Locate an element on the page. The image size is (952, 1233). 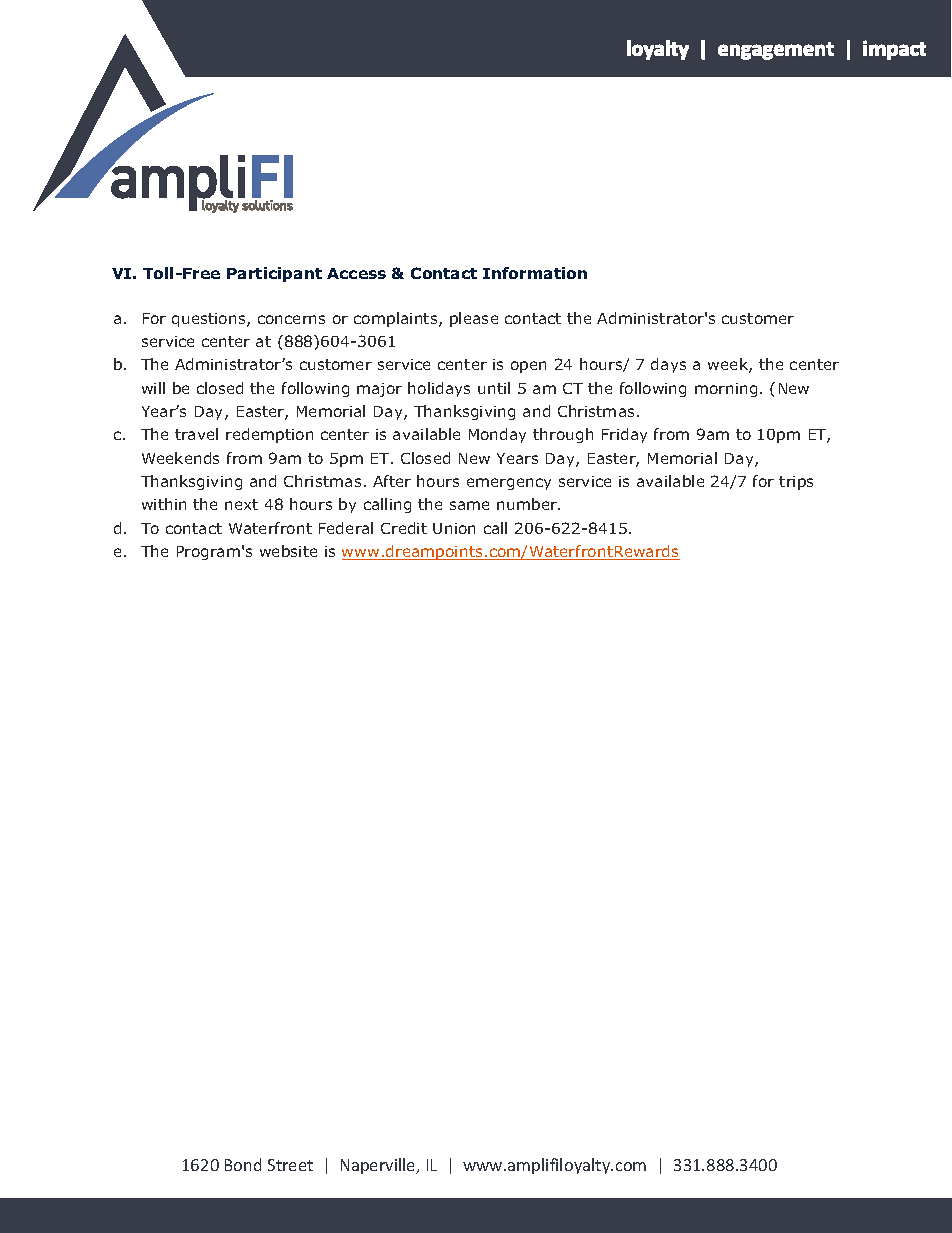
questions is located at coordinates (210, 320).
